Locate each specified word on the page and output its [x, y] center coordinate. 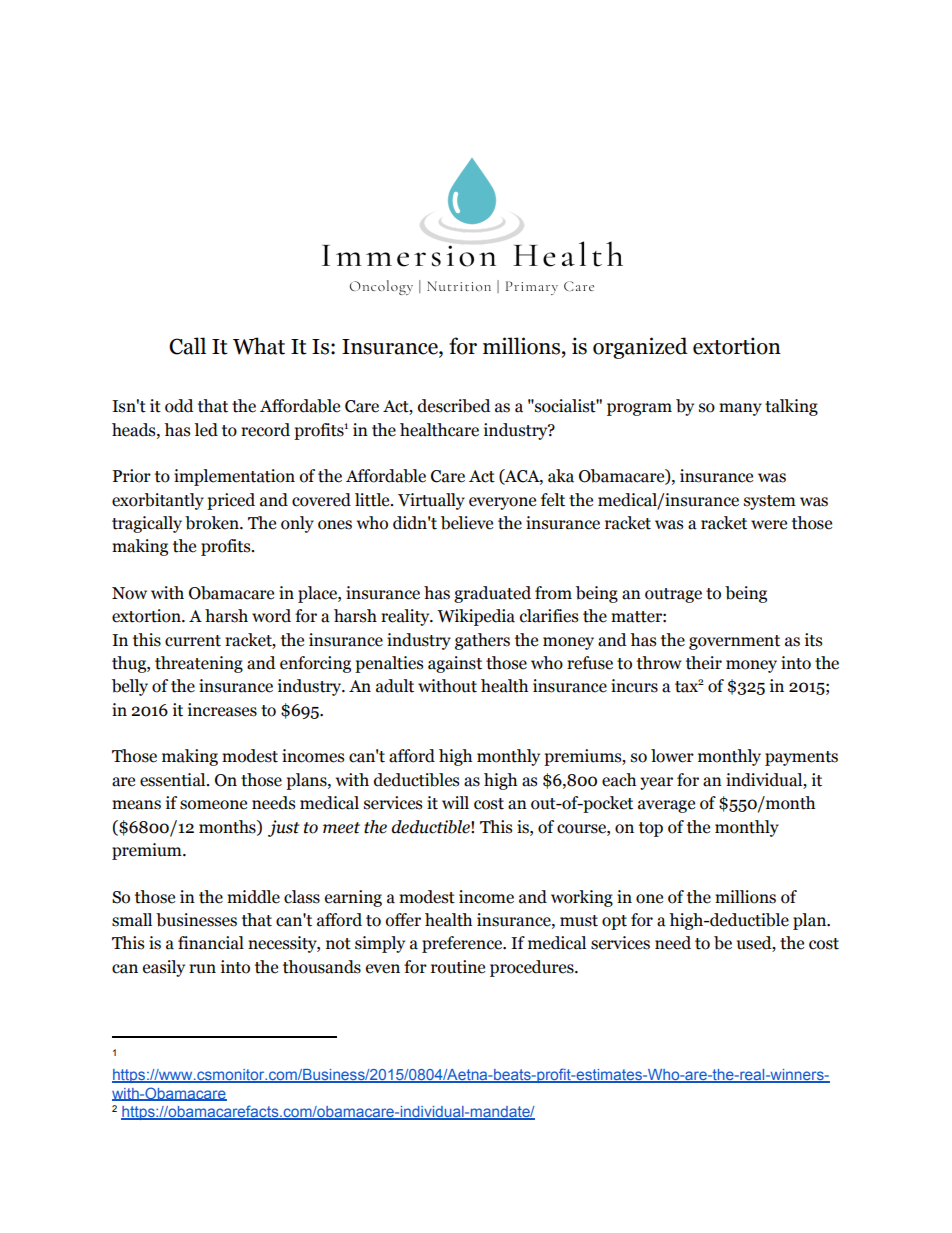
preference [463, 944]
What [259, 346]
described [454, 406]
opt [614, 922]
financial [211, 943]
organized [640, 348]
